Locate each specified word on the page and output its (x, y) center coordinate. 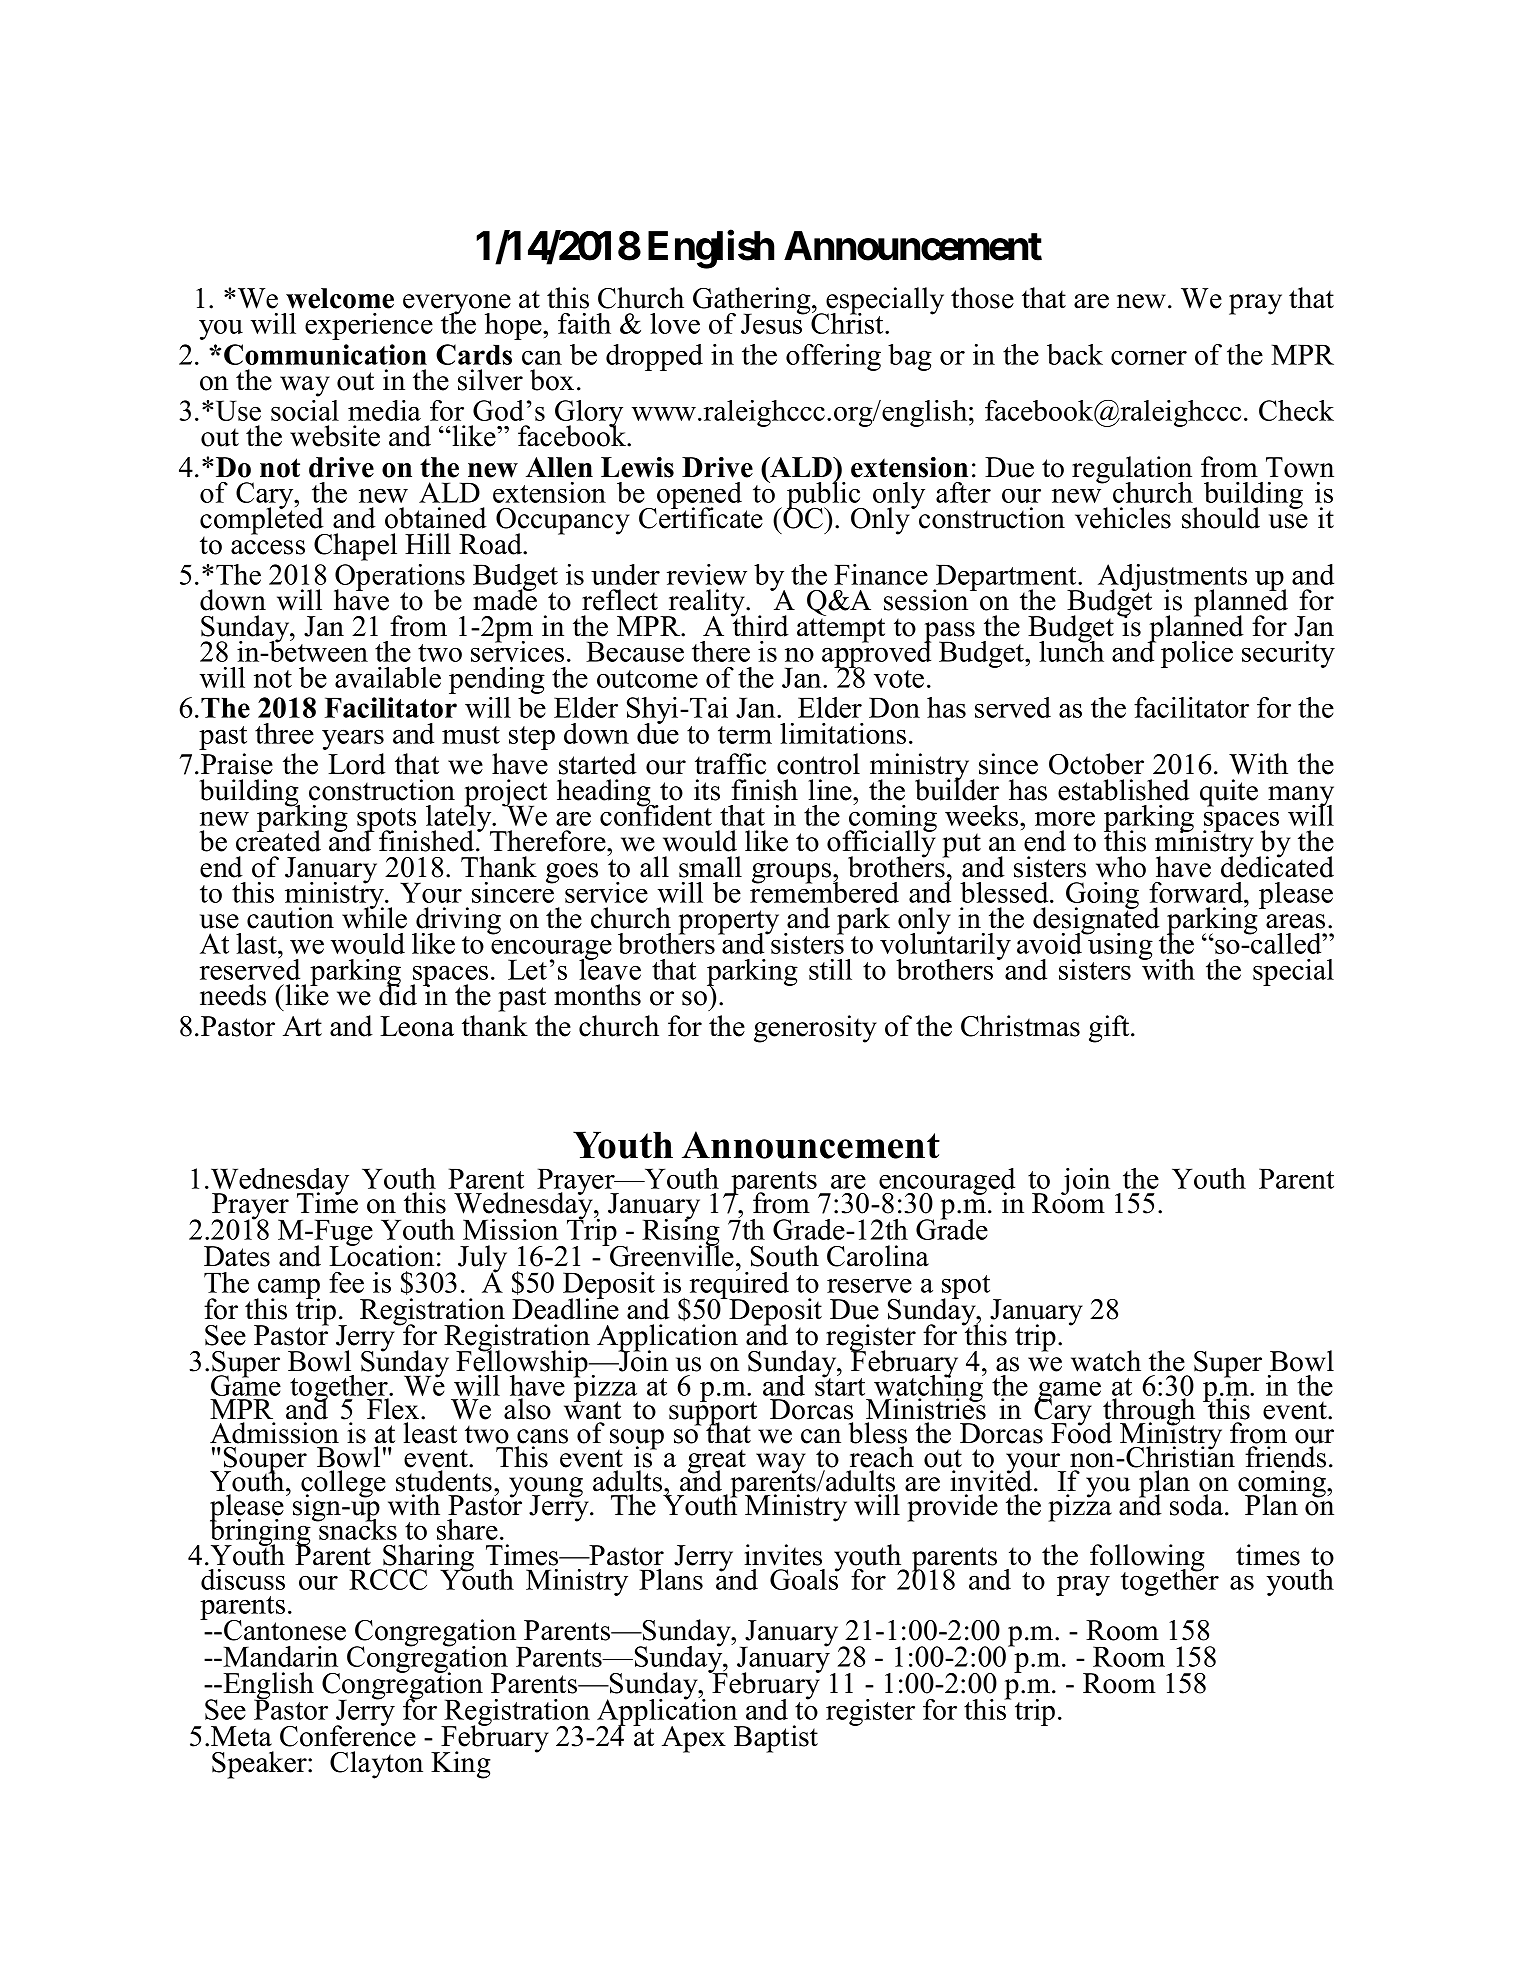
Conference (348, 1735)
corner (1149, 358)
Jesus (773, 322)
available (388, 677)
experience (369, 326)
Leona (417, 1026)
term (745, 735)
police (1197, 654)
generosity (815, 1029)
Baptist (776, 1739)
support (713, 1413)
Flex (393, 1409)
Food (1081, 1432)
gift (1110, 1029)
